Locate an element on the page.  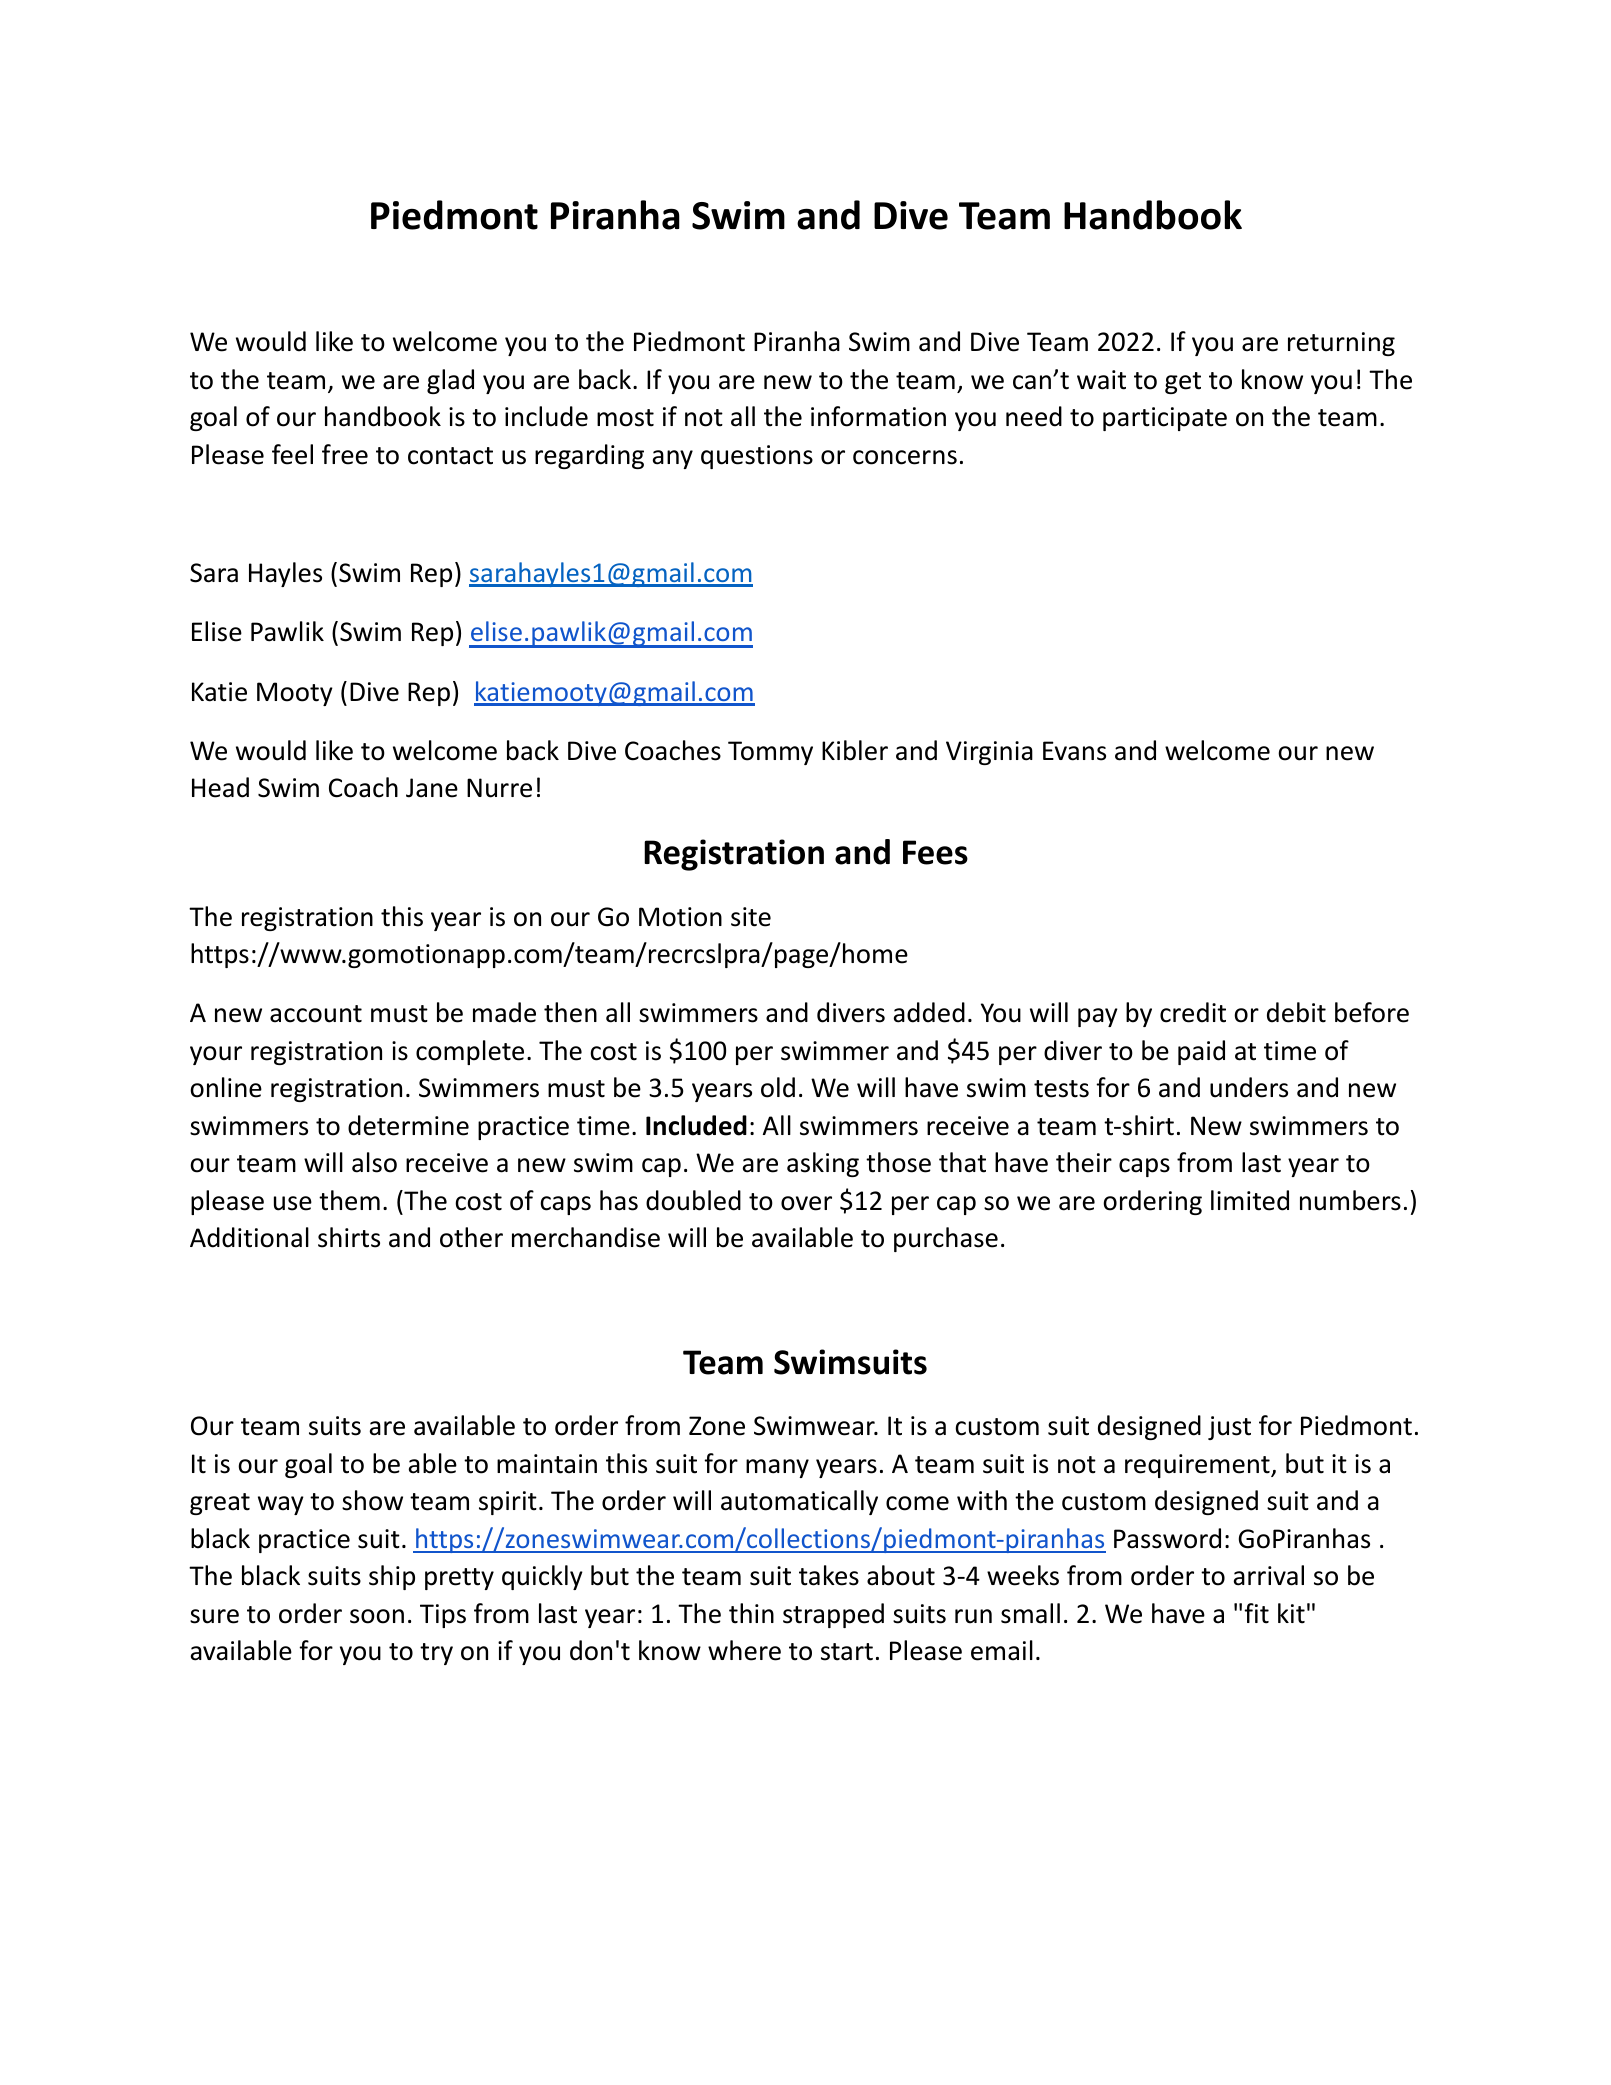
strapped is located at coordinates (833, 1615).
